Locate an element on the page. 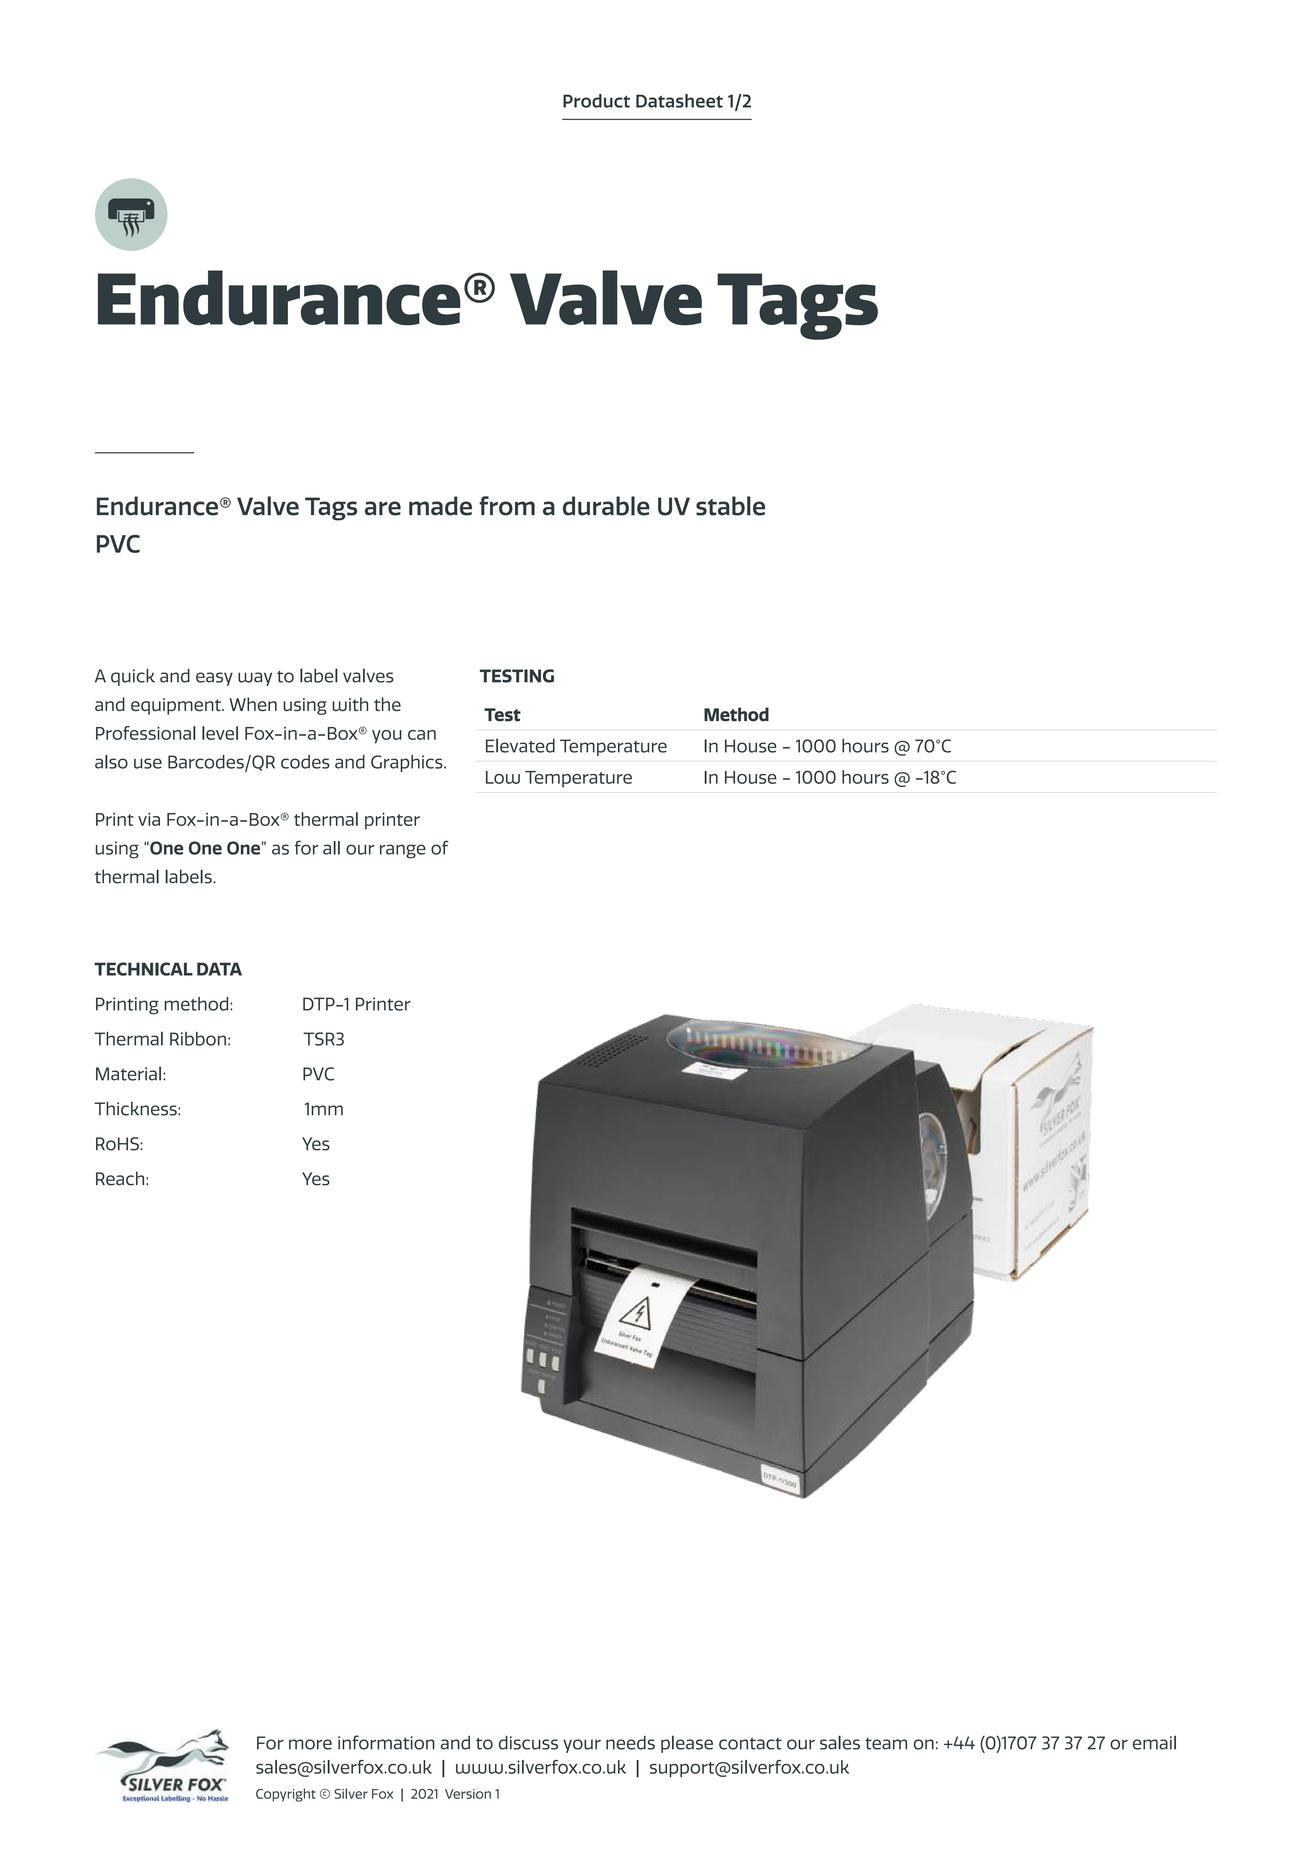 This image has width=1314, height=1858. TECHNICAL is located at coordinates (143, 969).
